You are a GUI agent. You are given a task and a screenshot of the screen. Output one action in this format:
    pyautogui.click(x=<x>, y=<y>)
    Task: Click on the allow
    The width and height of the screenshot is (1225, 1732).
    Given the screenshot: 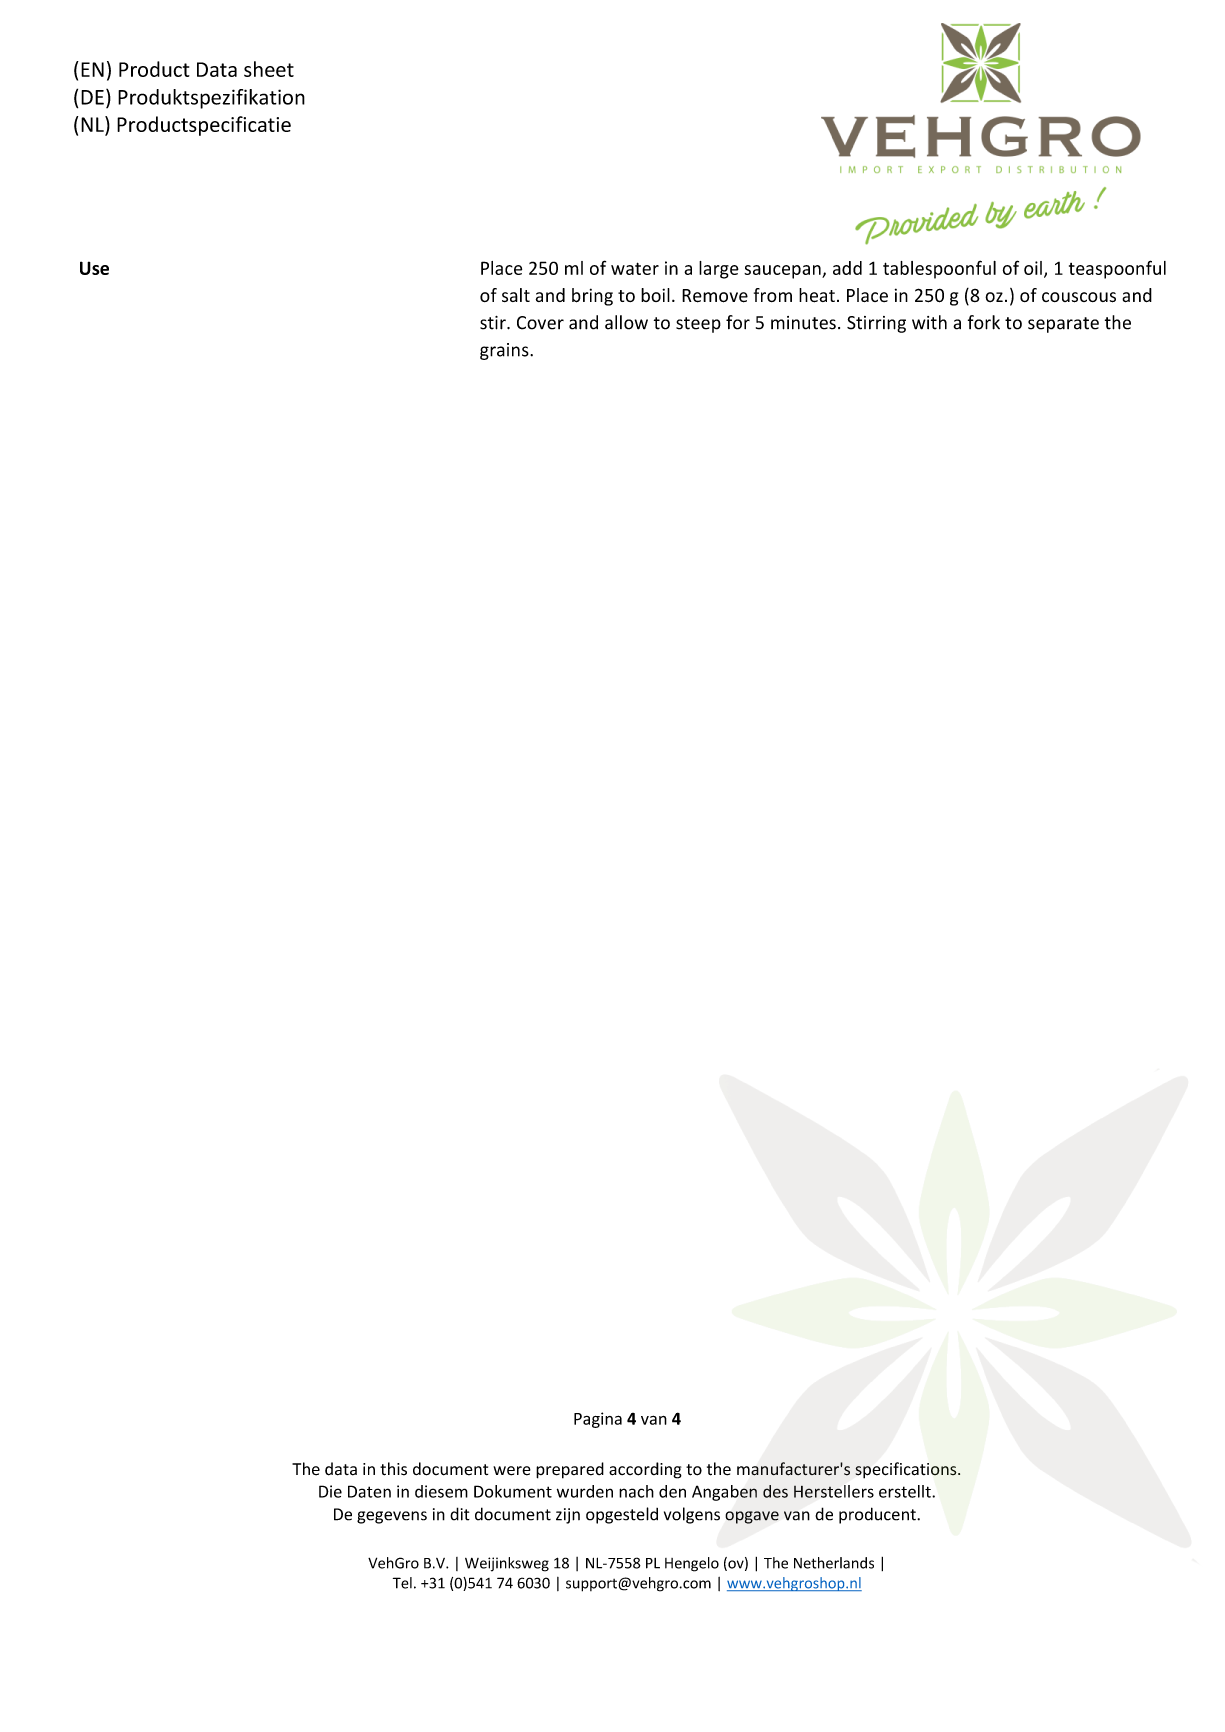 What is the action you would take?
    pyautogui.click(x=626, y=322)
